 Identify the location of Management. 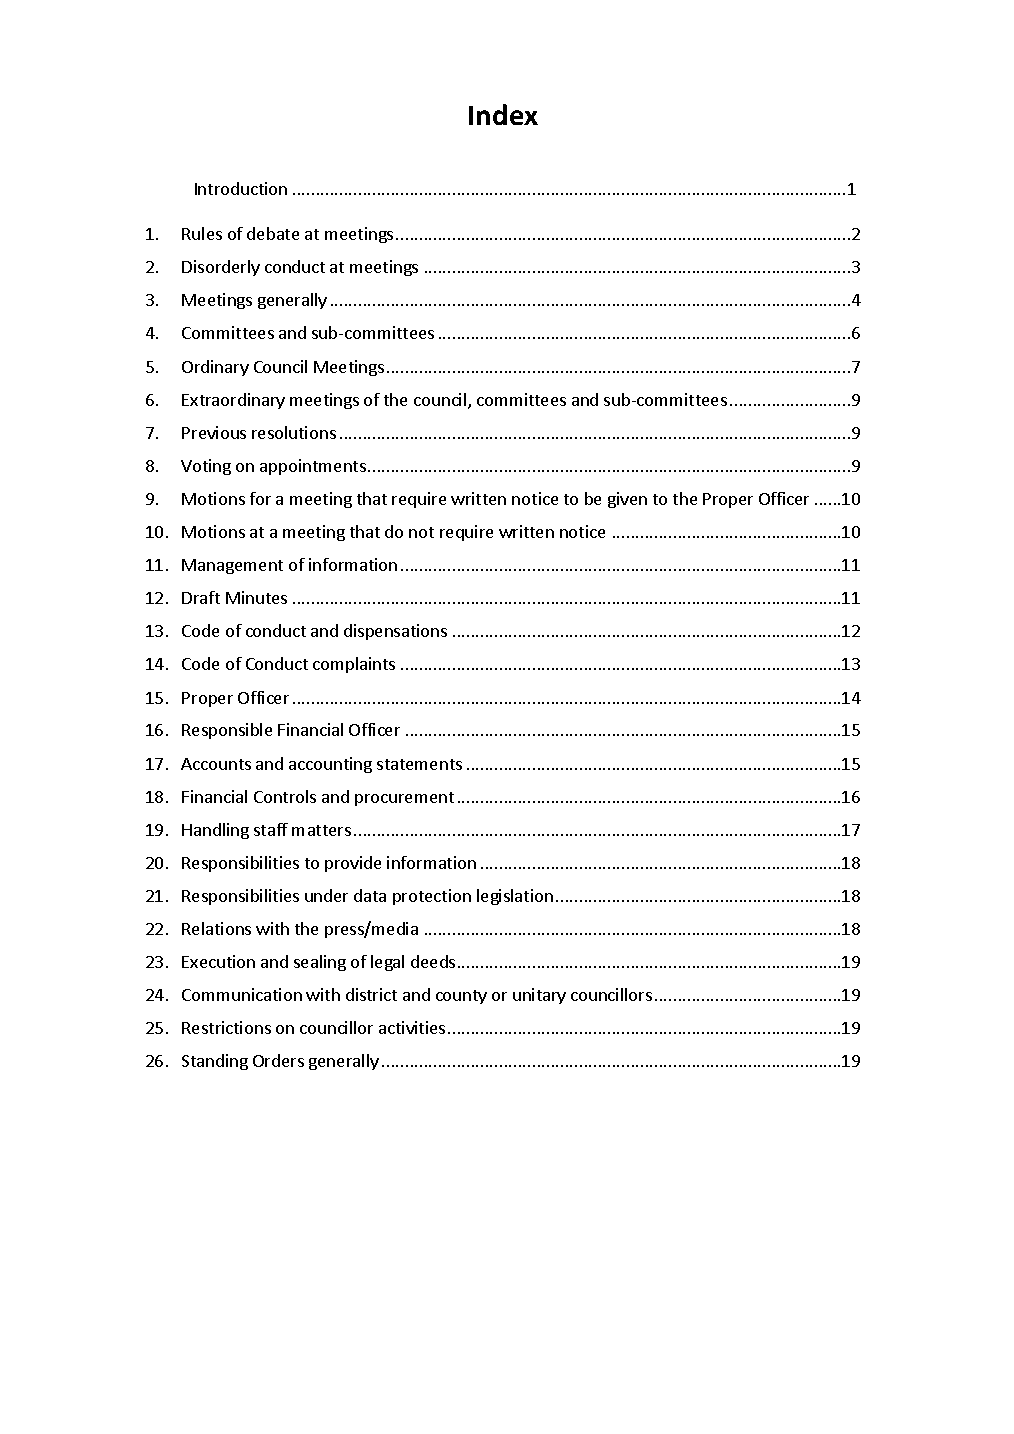
(232, 566).
